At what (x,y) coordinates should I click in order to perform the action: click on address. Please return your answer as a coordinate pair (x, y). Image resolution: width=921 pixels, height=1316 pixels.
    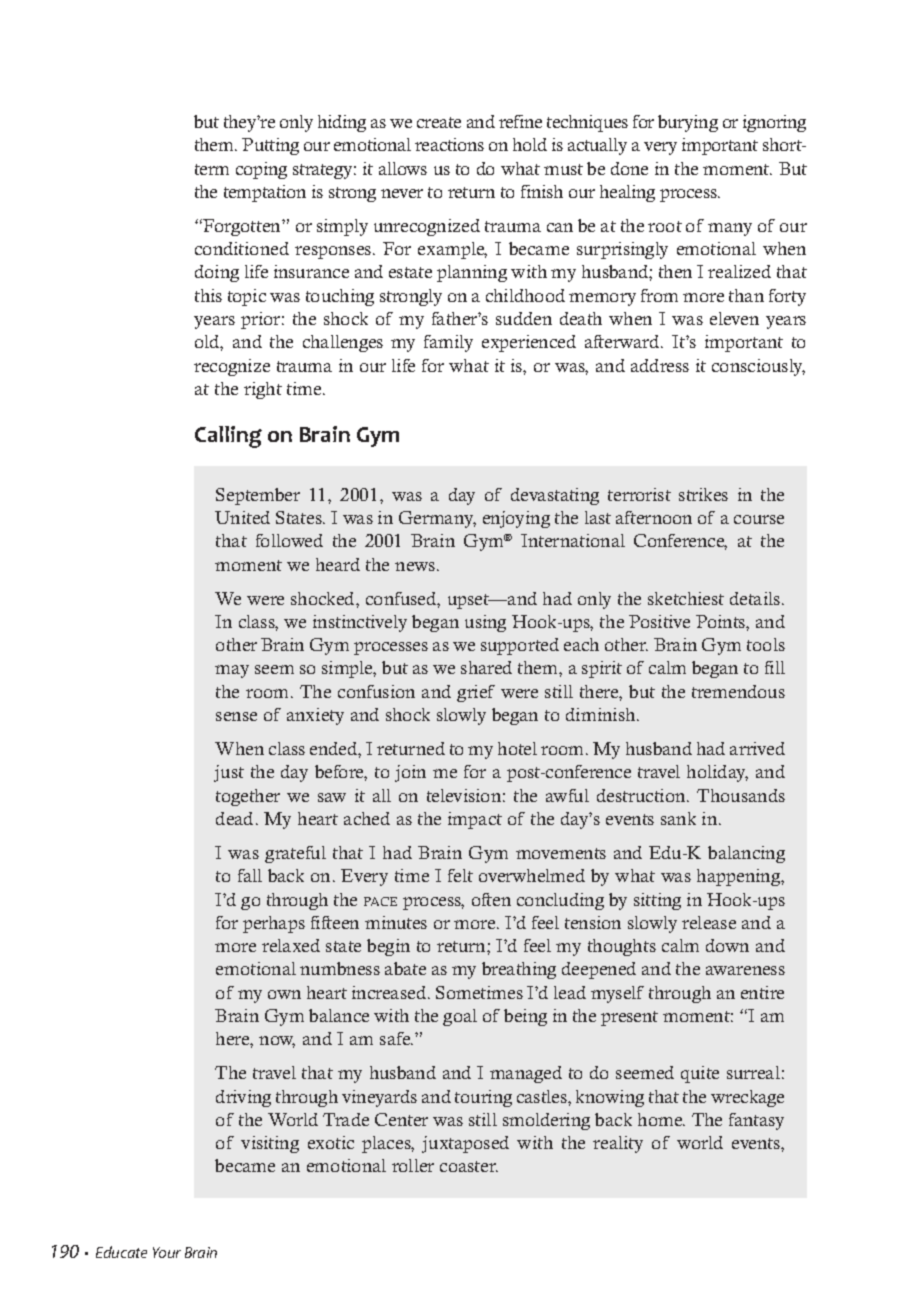
    Looking at the image, I should click on (660, 365).
